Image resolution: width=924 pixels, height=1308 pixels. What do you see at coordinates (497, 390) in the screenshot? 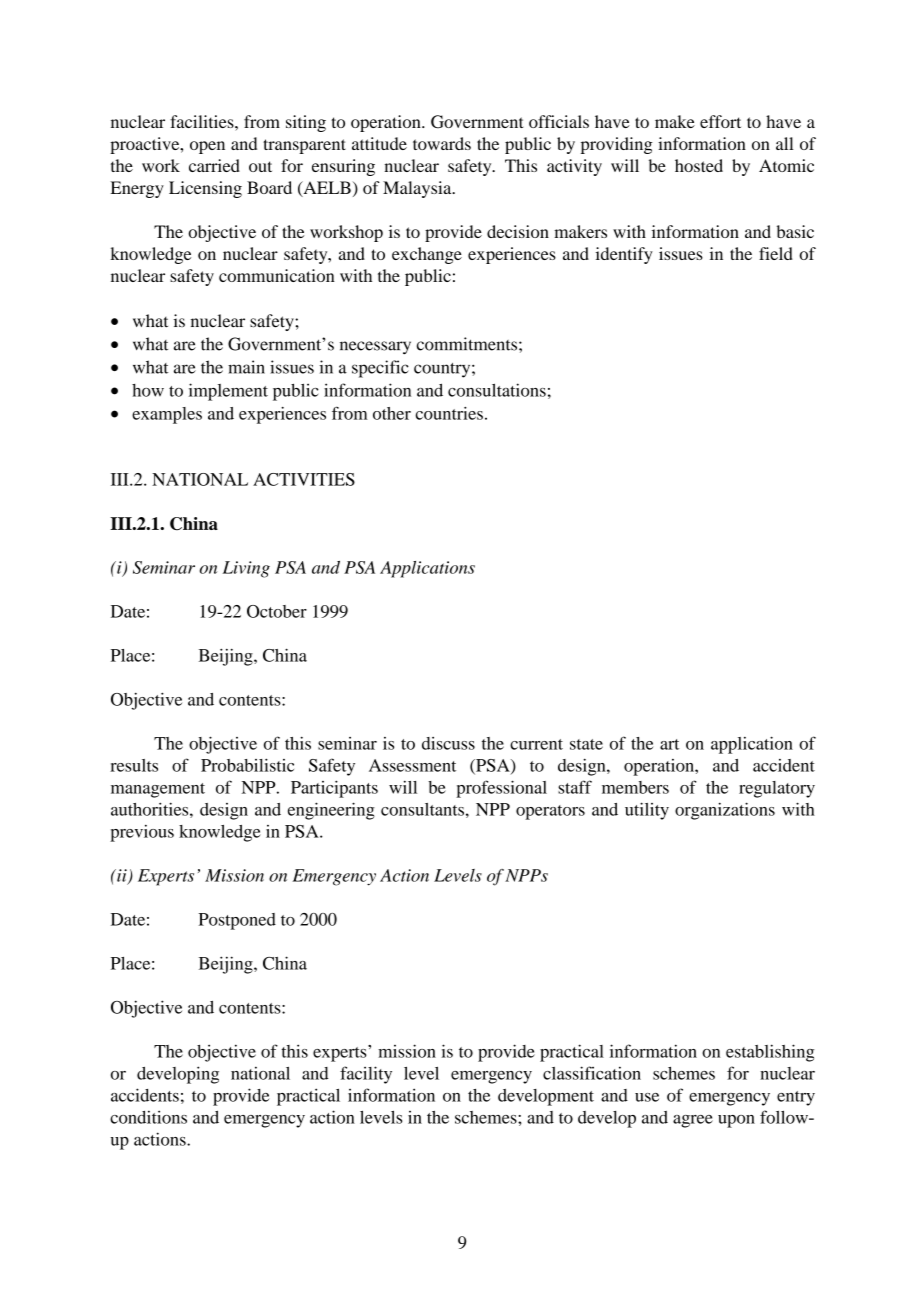
I see `consultations` at bounding box center [497, 390].
